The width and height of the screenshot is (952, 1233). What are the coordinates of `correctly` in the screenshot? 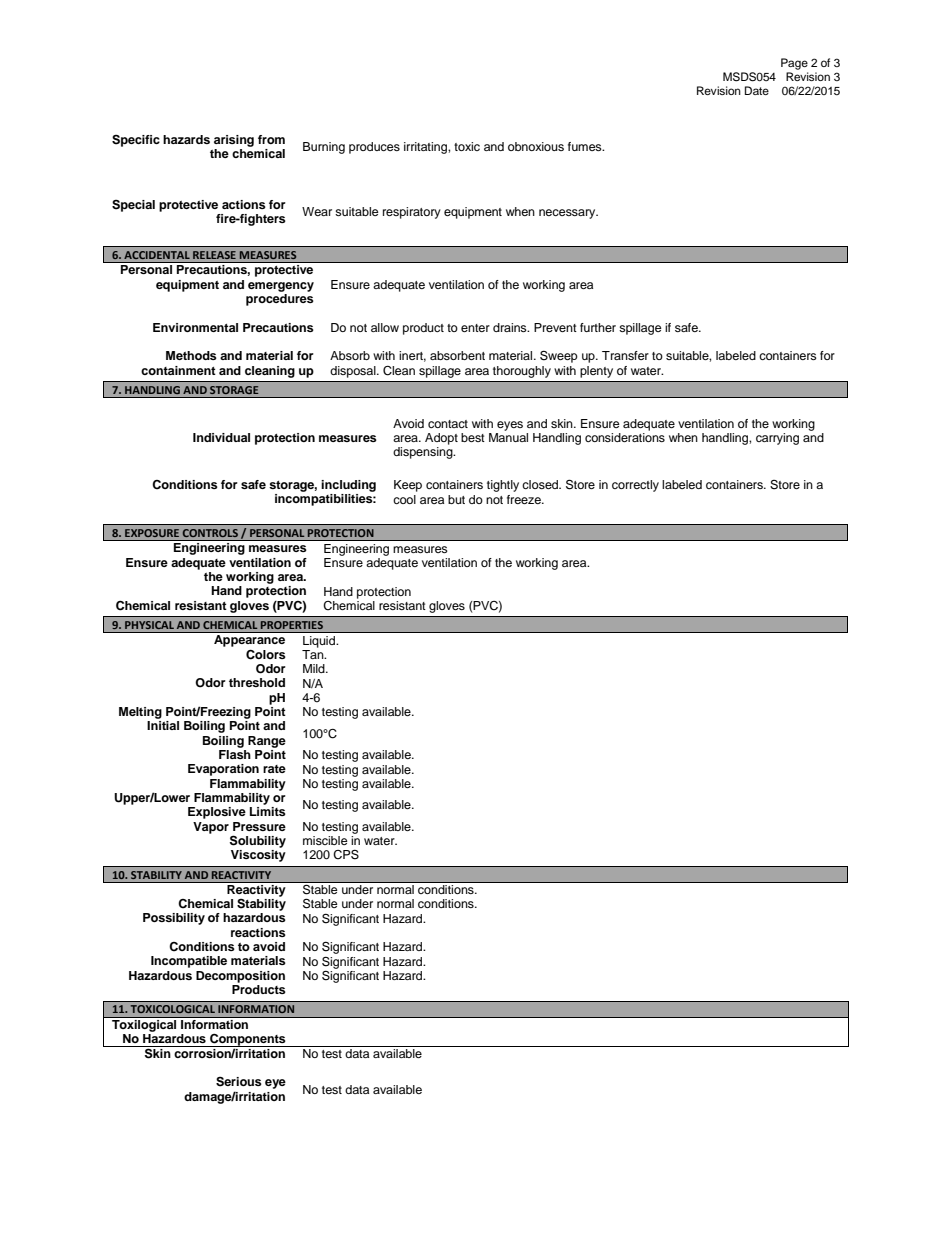 It's located at (635, 486).
